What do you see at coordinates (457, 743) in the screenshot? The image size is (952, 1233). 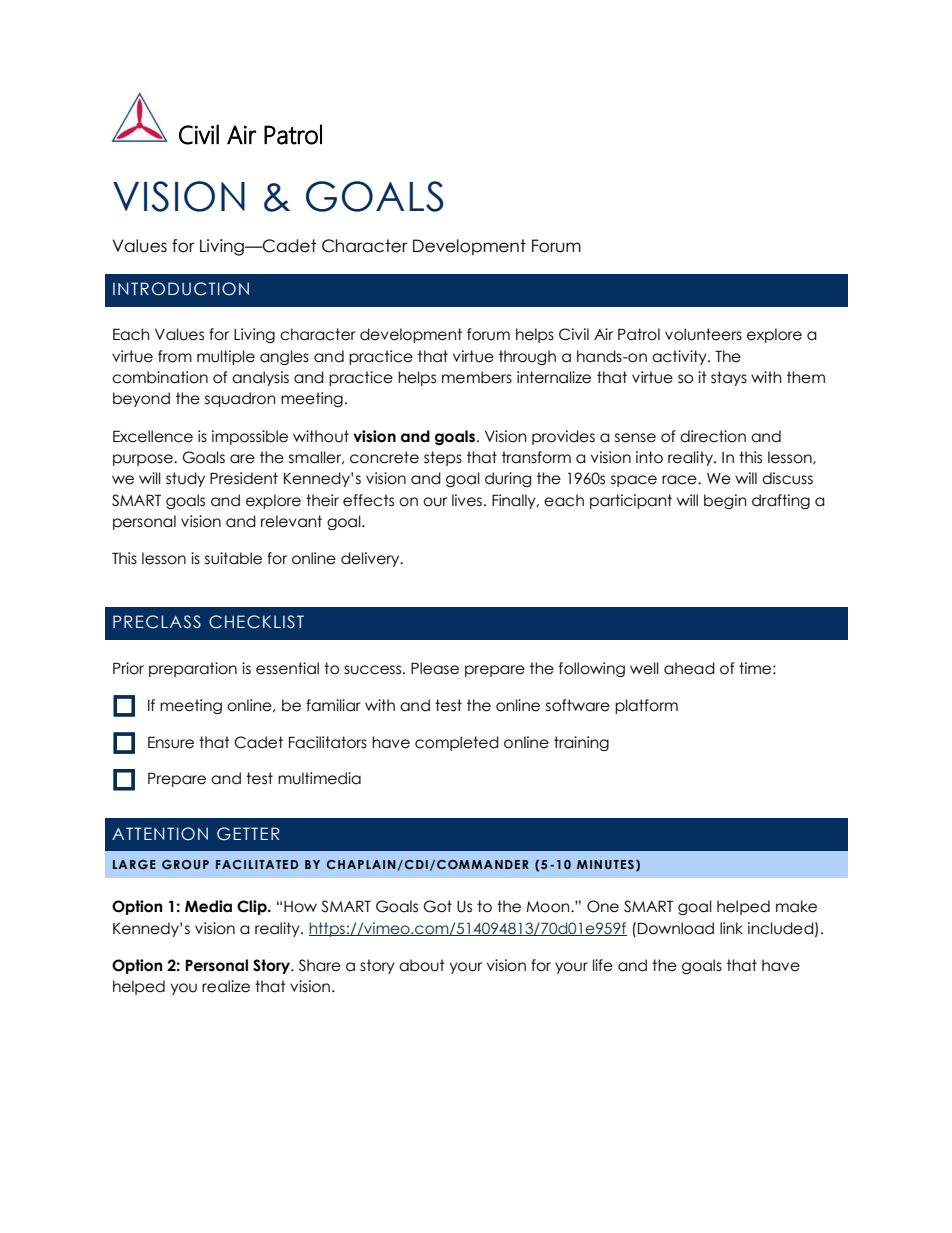 I see `completed` at bounding box center [457, 743].
